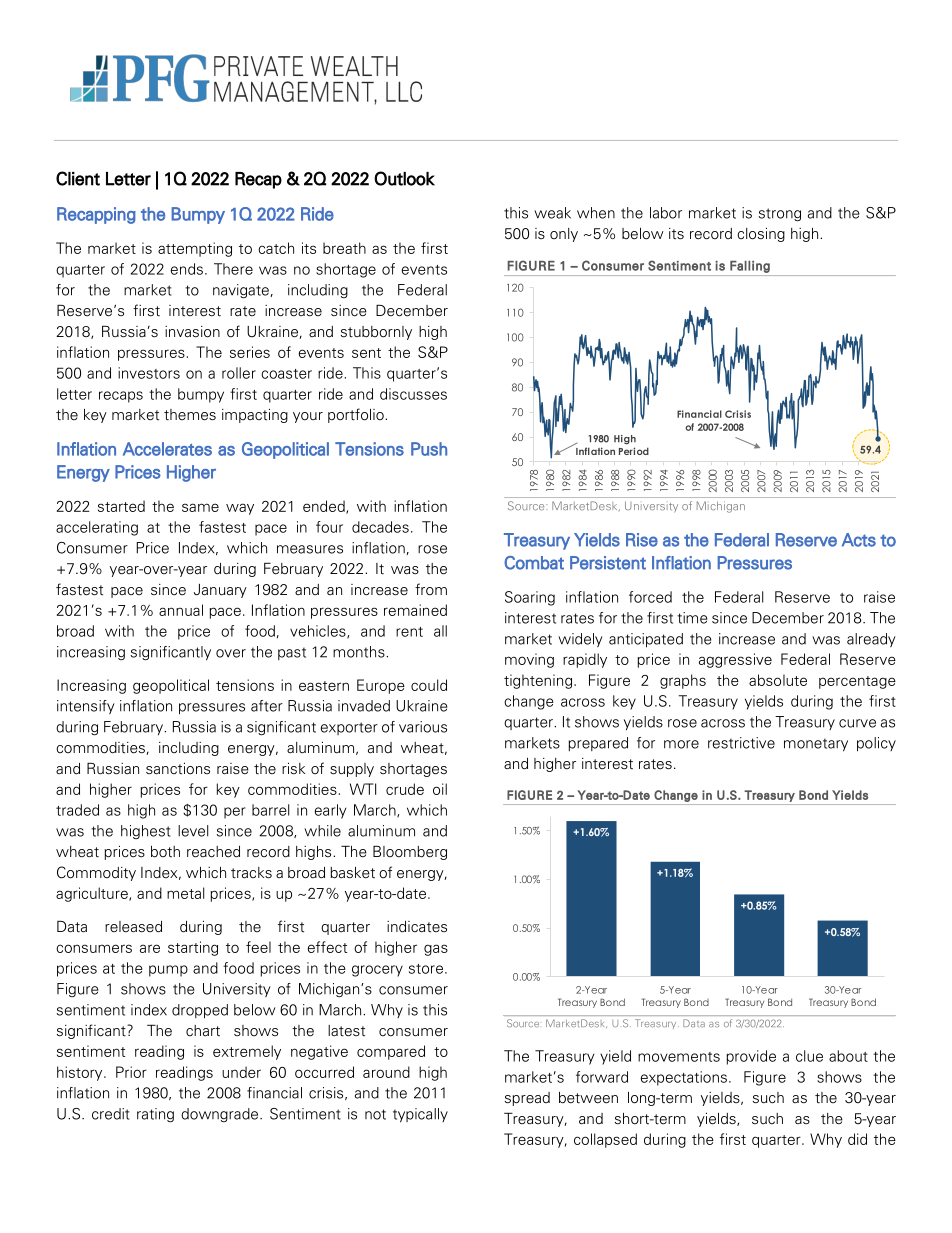 Image resolution: width=952 pixels, height=1233 pixels. What do you see at coordinates (200, 507) in the page?
I see `same` at bounding box center [200, 507].
